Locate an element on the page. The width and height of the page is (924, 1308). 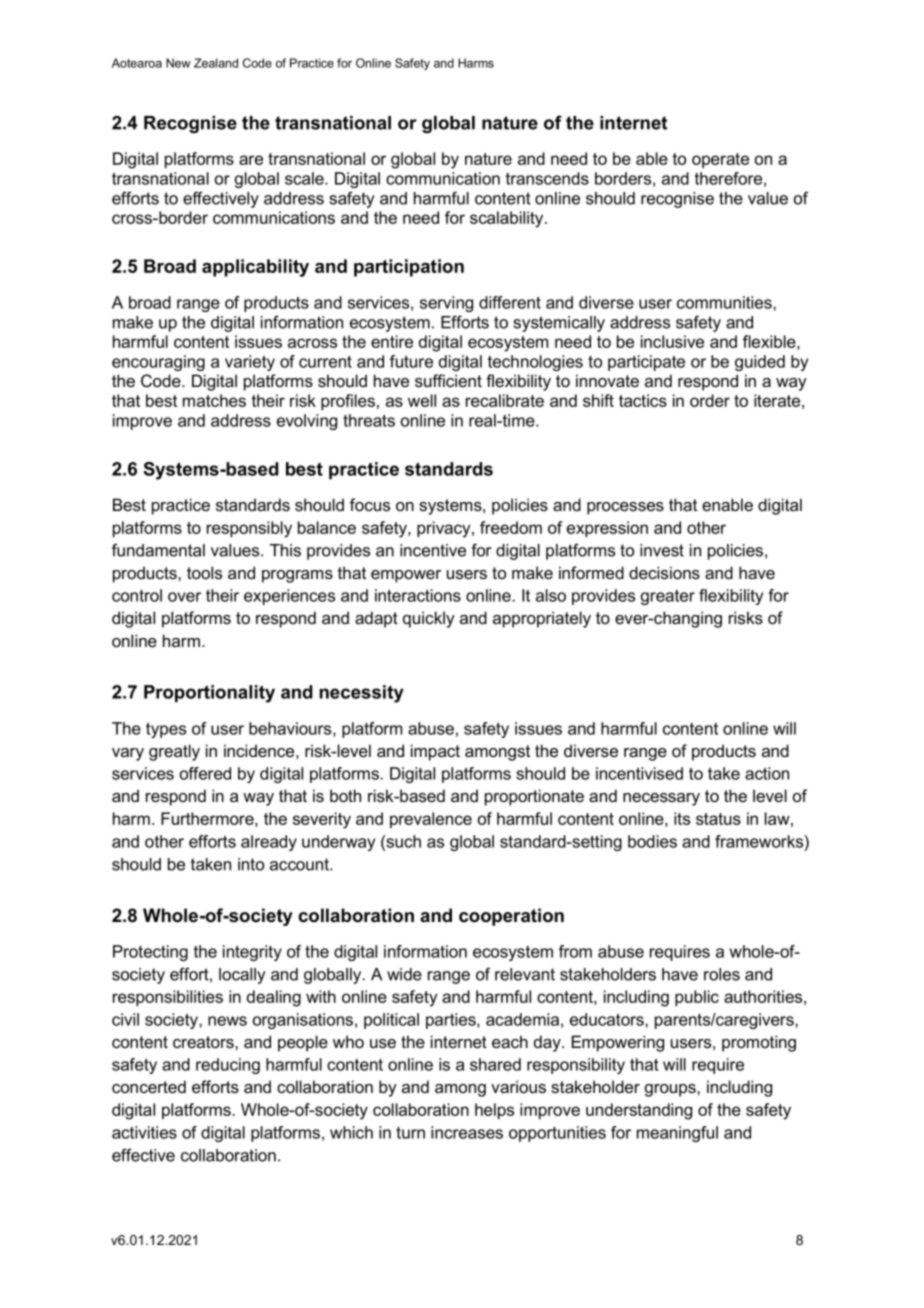
greater is located at coordinates (668, 597).
